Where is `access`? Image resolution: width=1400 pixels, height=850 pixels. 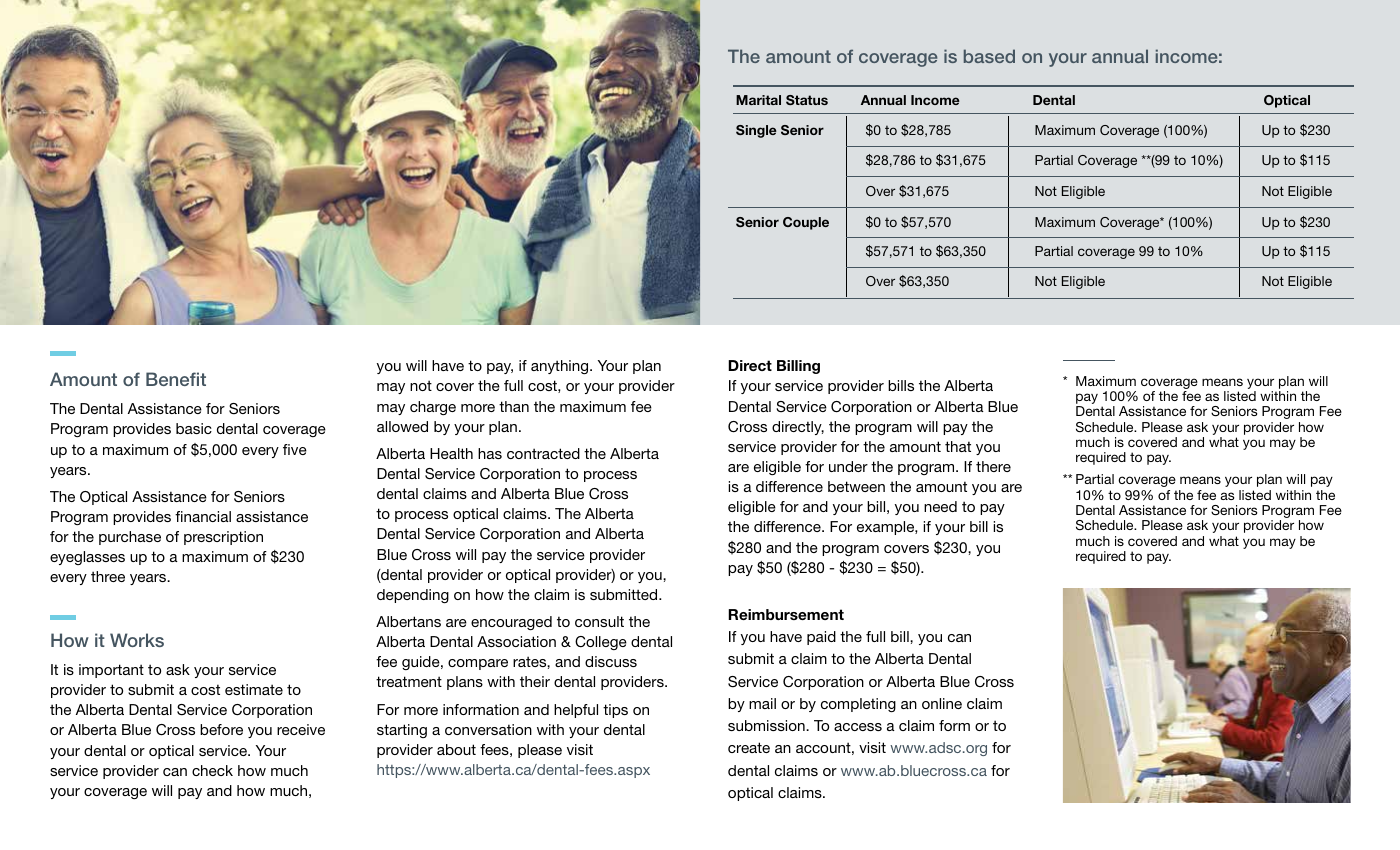 access is located at coordinates (858, 727).
